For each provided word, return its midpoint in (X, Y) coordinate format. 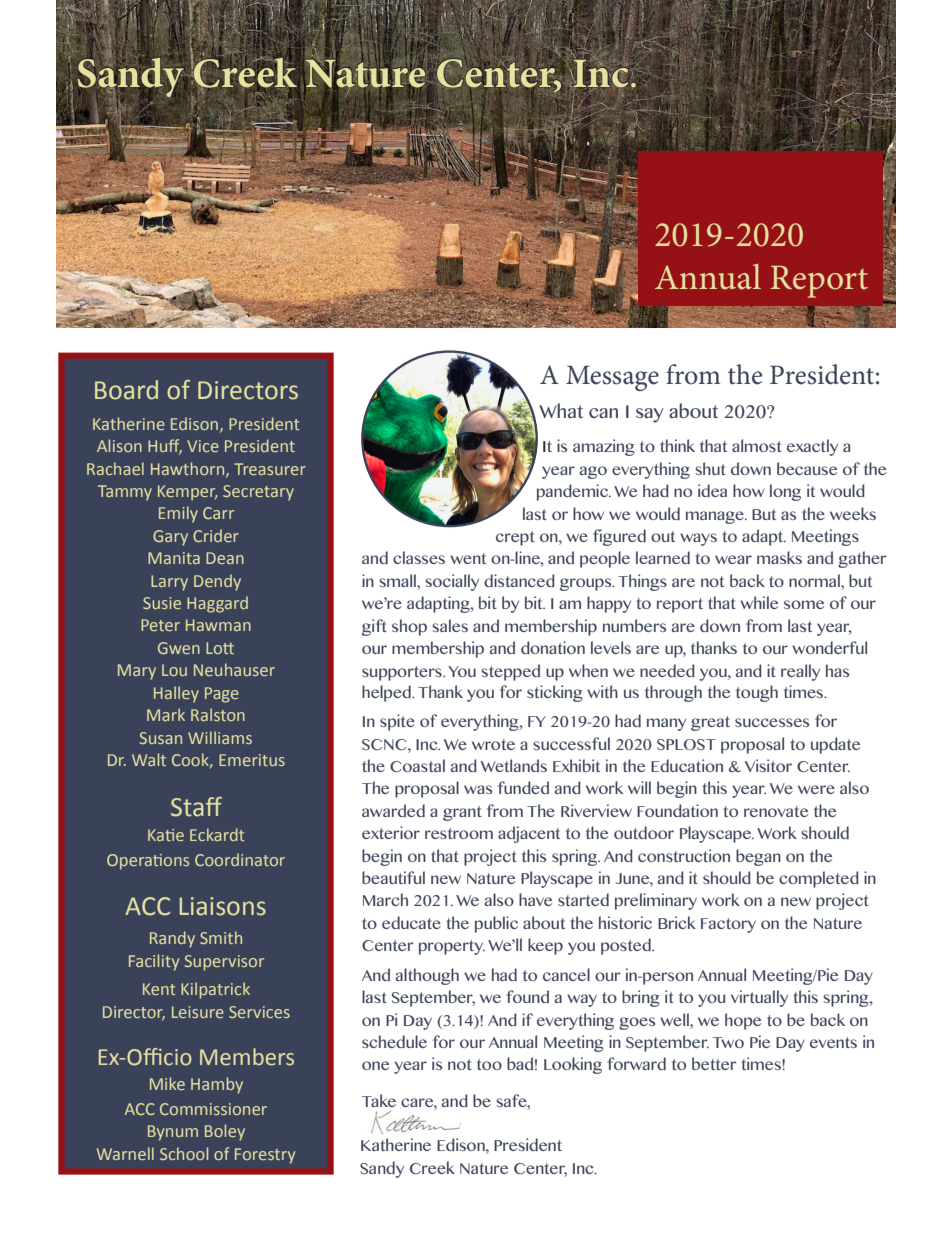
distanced (519, 580)
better (714, 1063)
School (184, 1153)
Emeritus (252, 760)
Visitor (768, 765)
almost (757, 445)
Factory (728, 925)
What (561, 410)
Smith (221, 937)
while (759, 602)
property (452, 947)
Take (379, 1100)
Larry (169, 583)
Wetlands (514, 765)
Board (126, 390)
